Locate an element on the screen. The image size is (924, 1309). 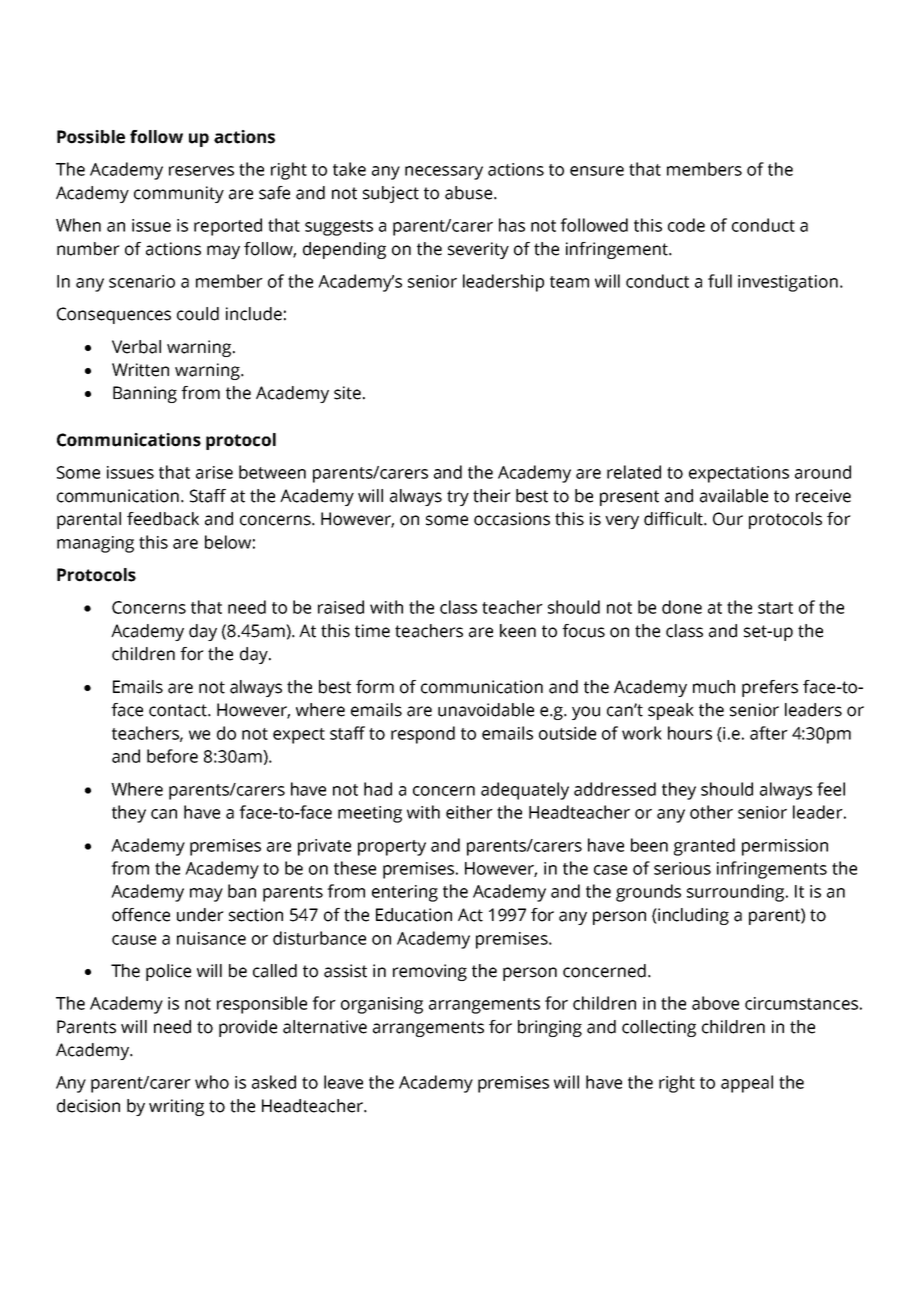
necessary is located at coordinates (444, 173).
